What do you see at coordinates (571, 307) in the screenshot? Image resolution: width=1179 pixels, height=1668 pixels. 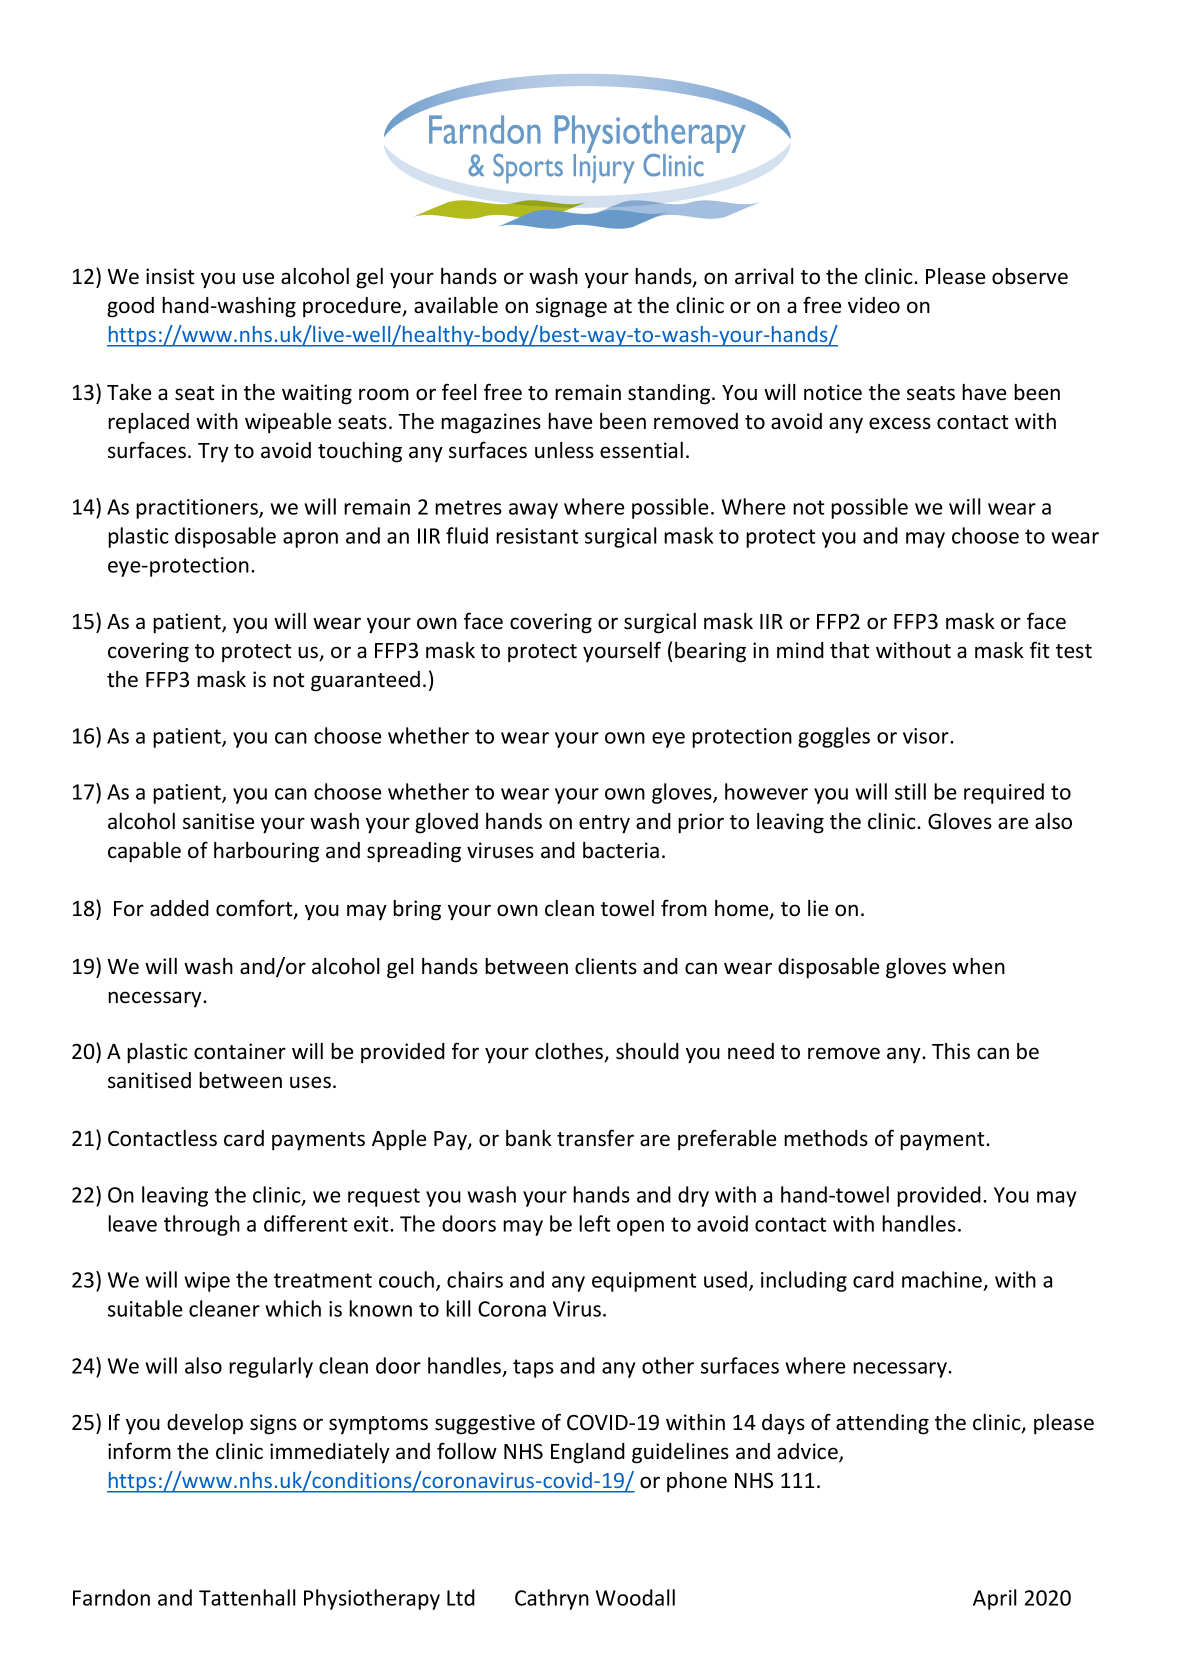 I see `signage` at bounding box center [571, 307].
